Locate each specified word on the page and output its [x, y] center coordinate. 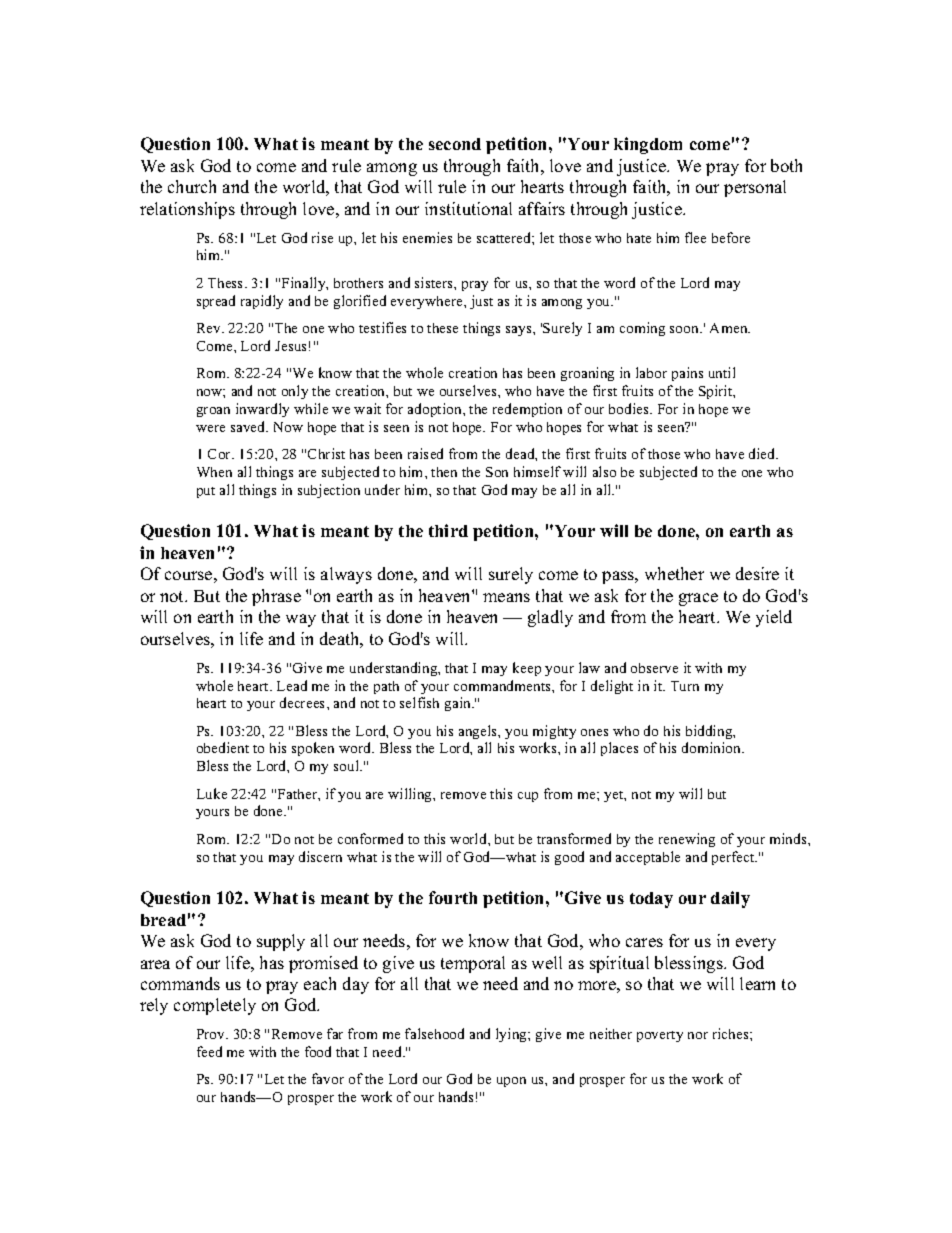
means [506, 597]
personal [755, 188]
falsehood [434, 1033]
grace [698, 599]
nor [698, 1035]
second [455, 144]
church [192, 186]
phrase [276, 597]
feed [209, 1051]
